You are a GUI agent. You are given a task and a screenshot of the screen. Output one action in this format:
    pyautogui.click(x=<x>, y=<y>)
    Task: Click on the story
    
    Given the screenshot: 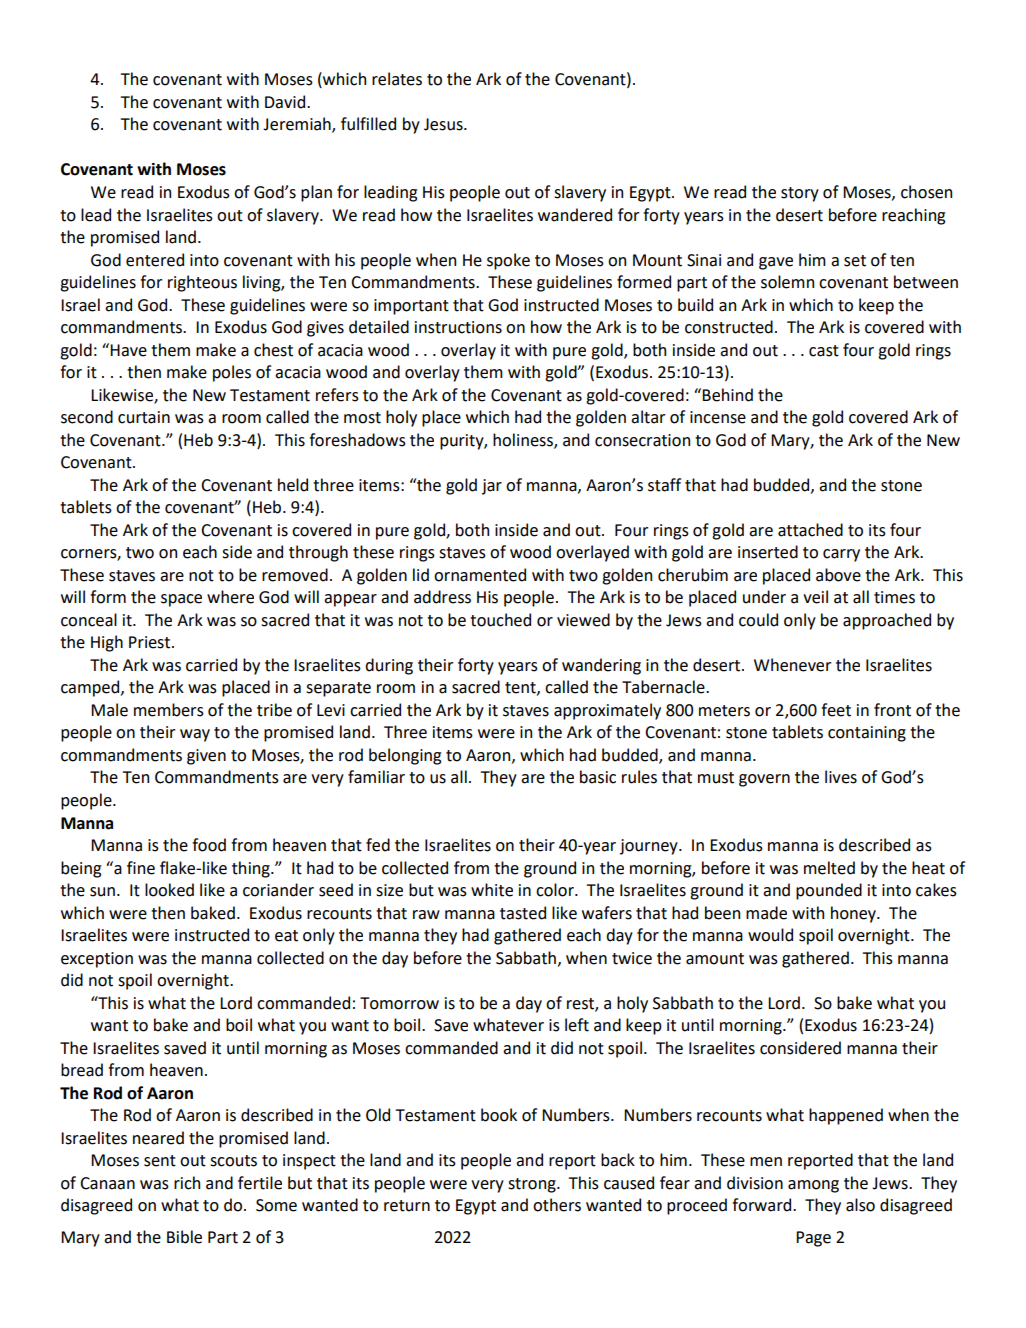 What is the action you would take?
    pyautogui.click(x=800, y=194)
